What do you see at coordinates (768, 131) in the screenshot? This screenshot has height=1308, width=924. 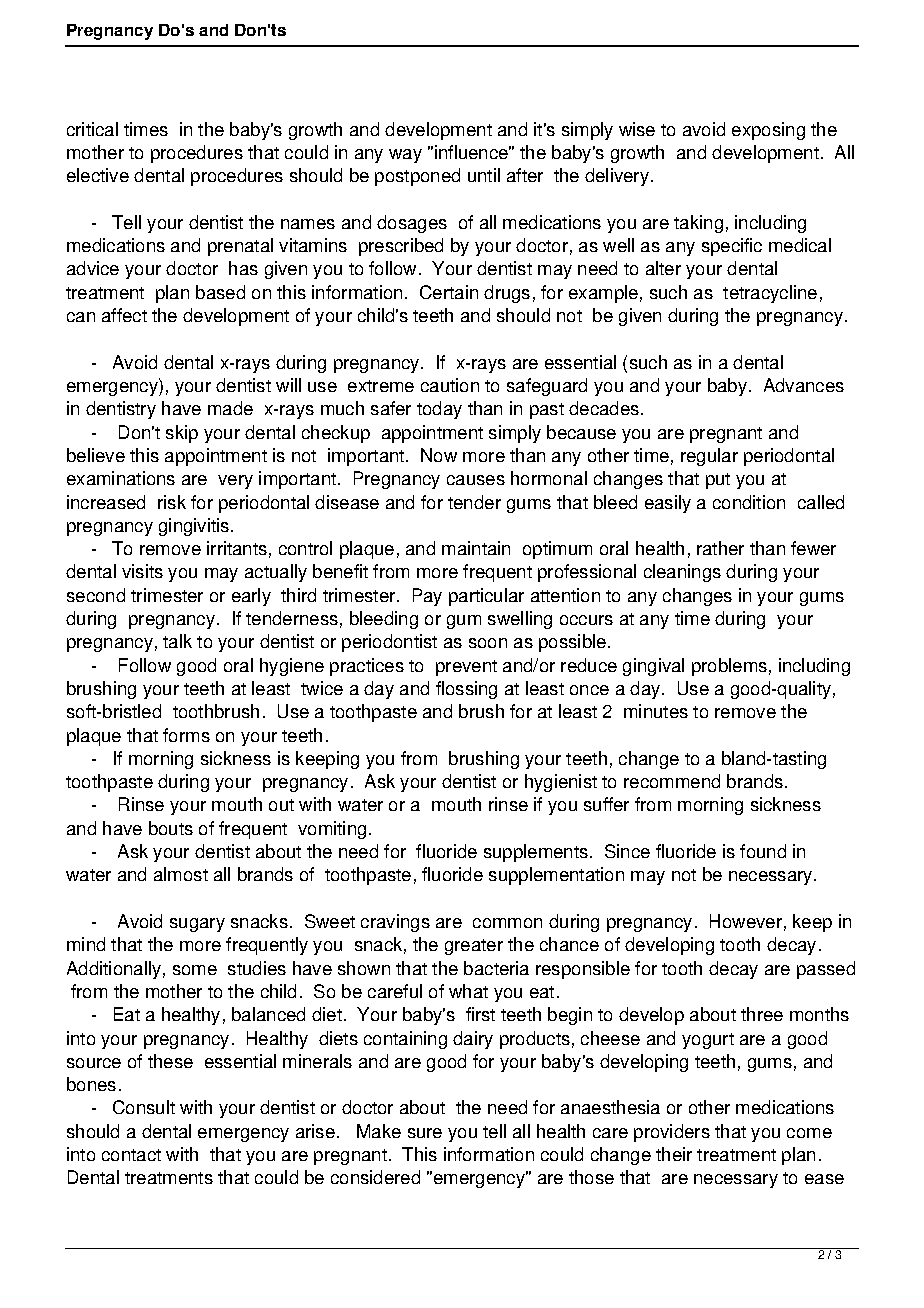 I see `exposing` at bounding box center [768, 131].
